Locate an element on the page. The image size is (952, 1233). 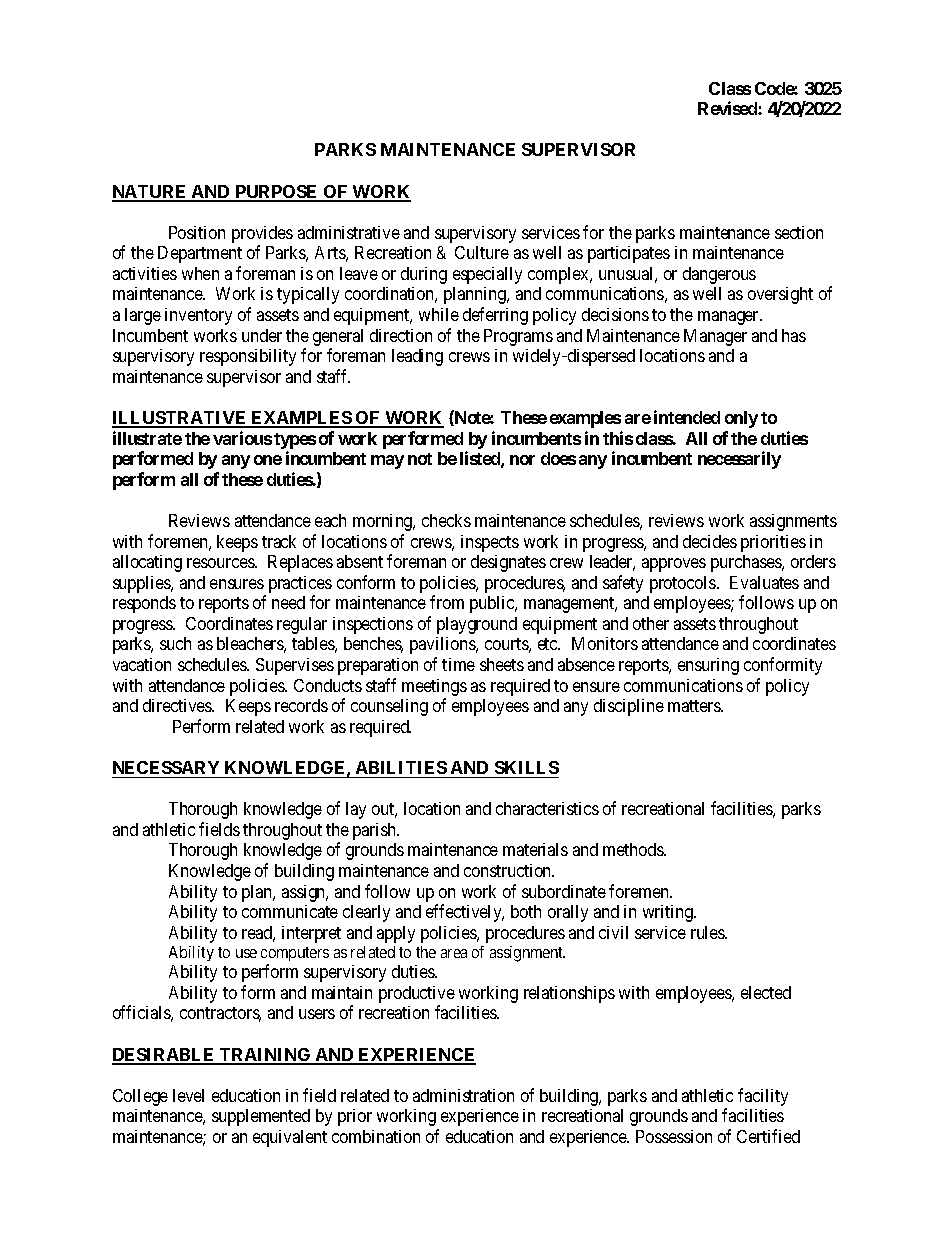
Culture is located at coordinates (482, 252).
